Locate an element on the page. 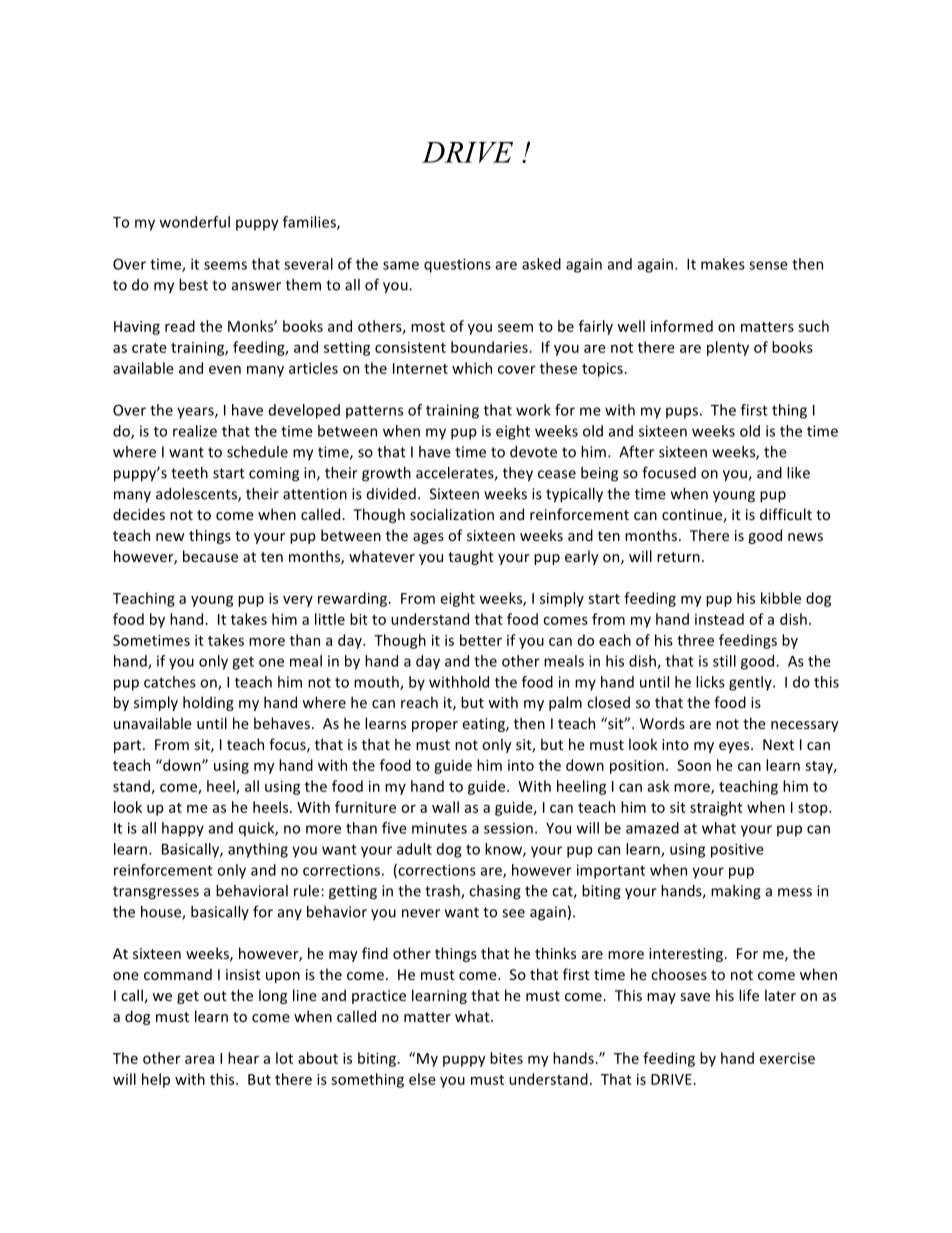  because is located at coordinates (210, 556).
